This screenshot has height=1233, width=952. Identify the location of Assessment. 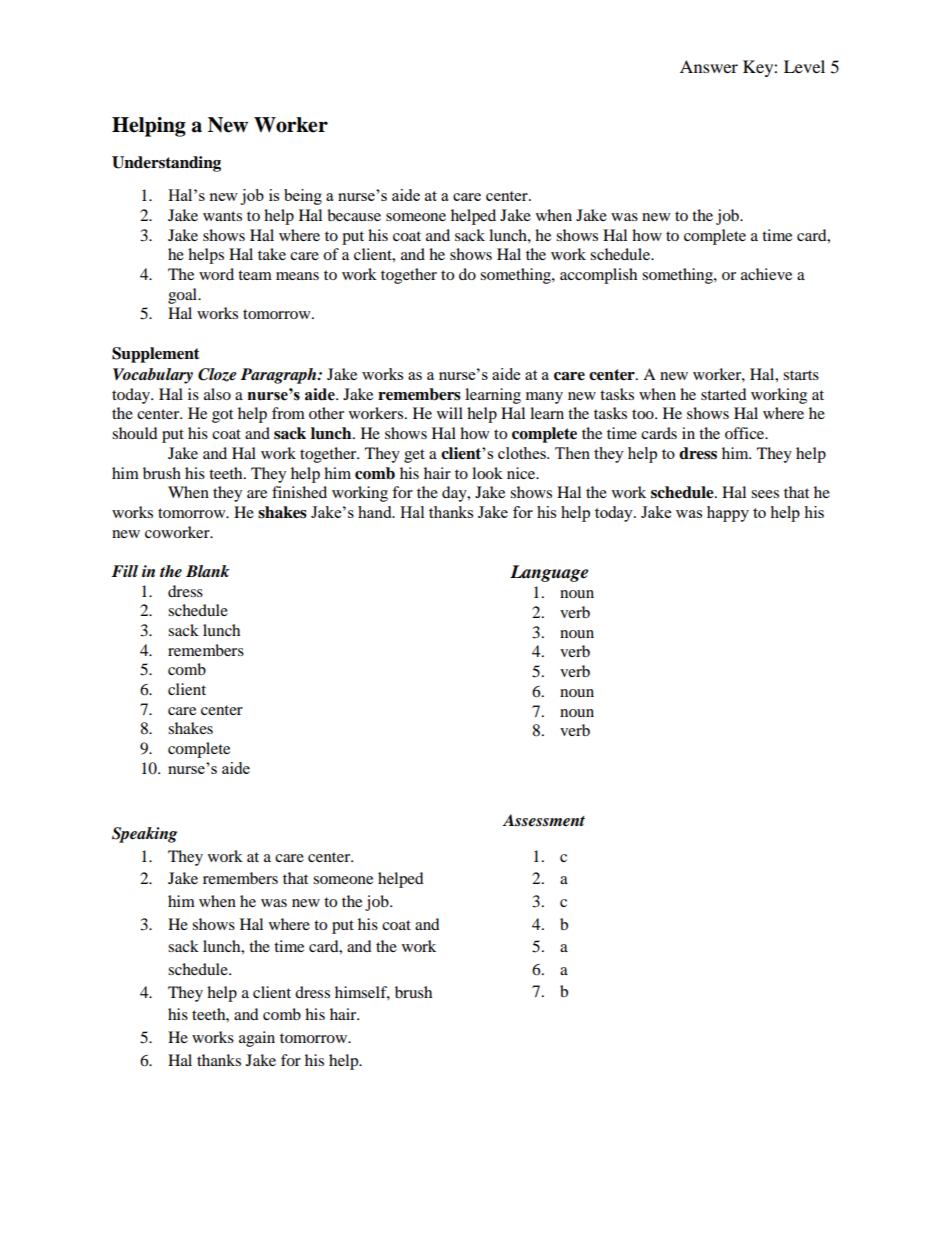
(544, 820).
